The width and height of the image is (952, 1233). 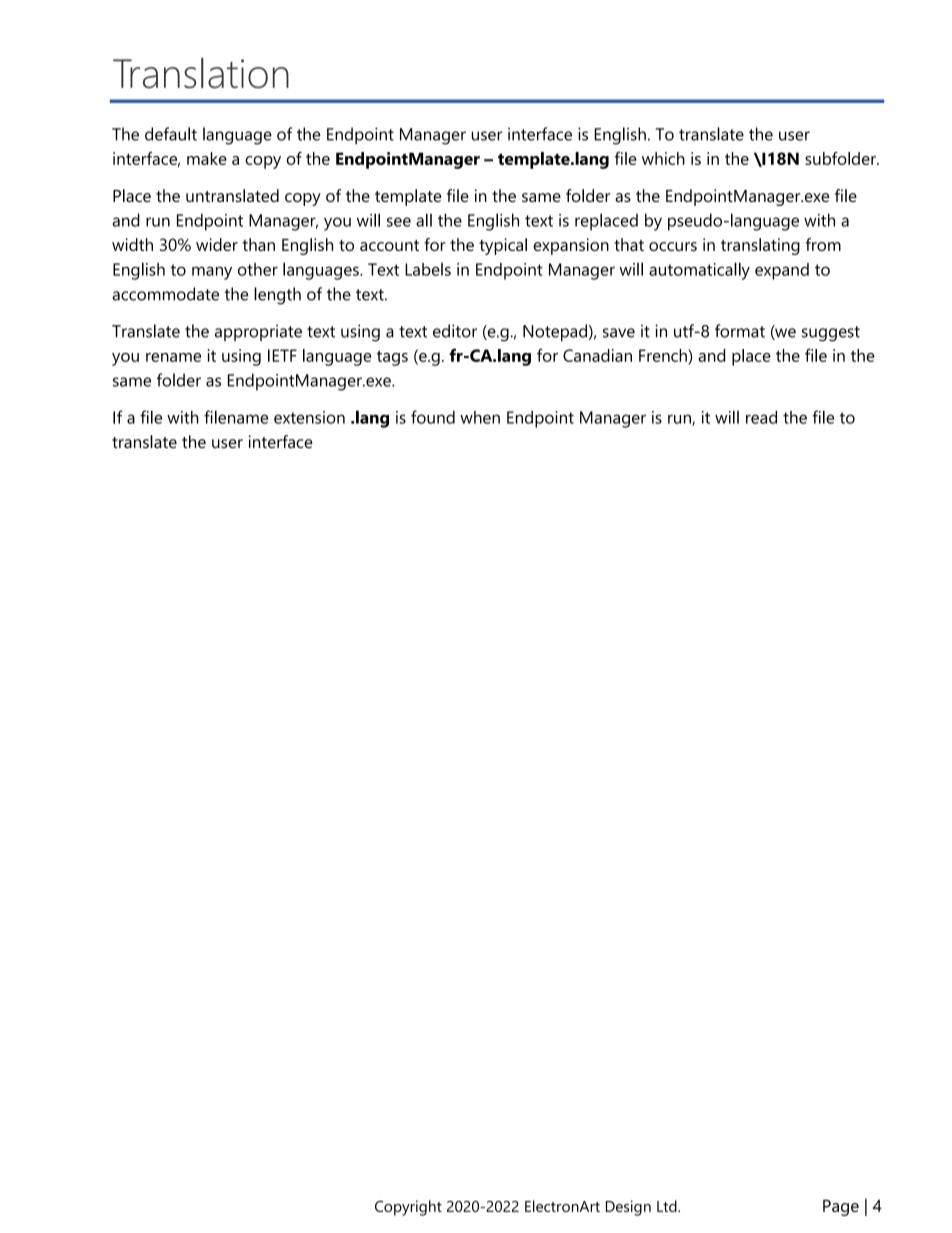 I want to click on see, so click(x=399, y=222).
